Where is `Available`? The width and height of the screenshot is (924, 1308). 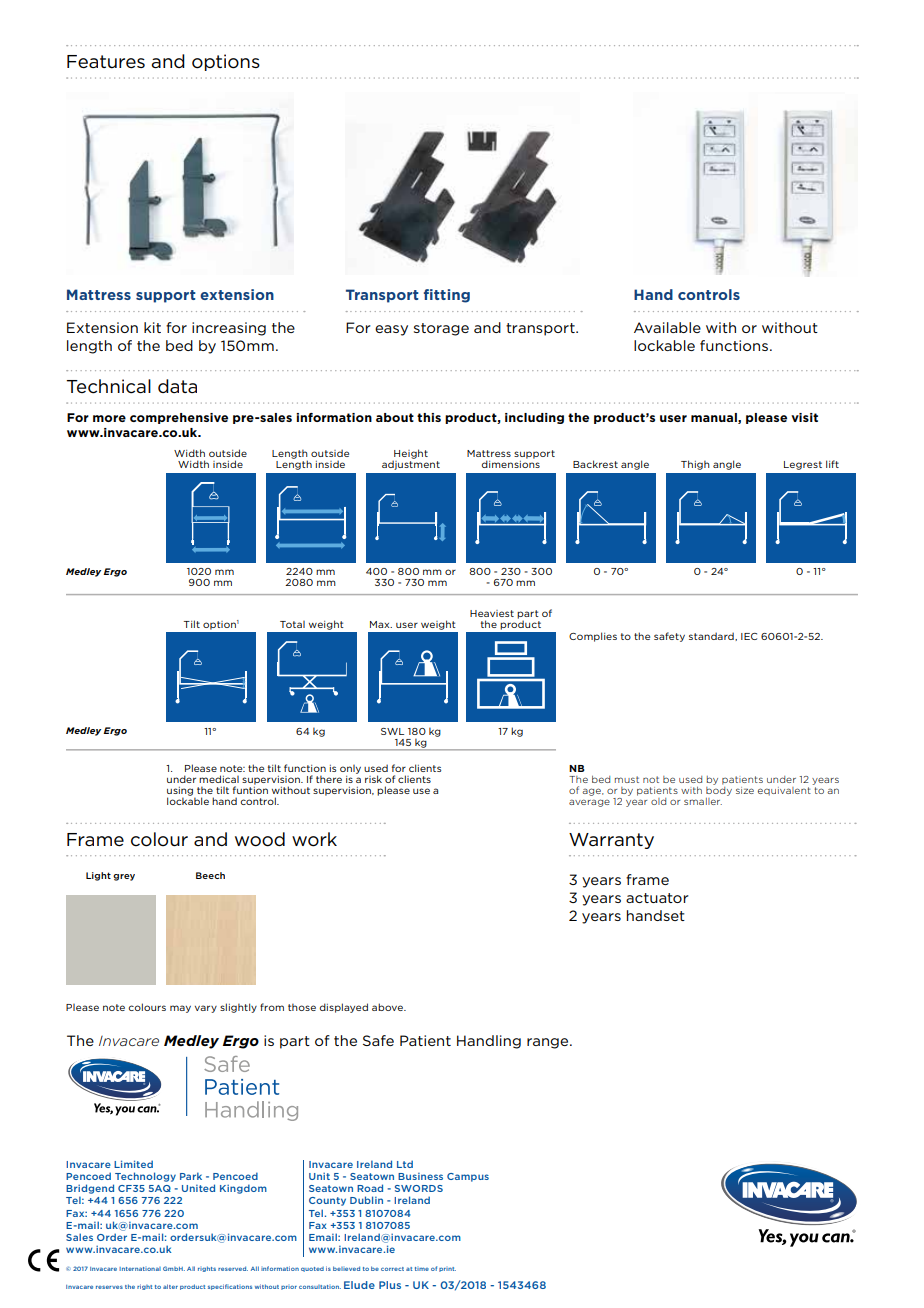
Available is located at coordinates (667, 327).
